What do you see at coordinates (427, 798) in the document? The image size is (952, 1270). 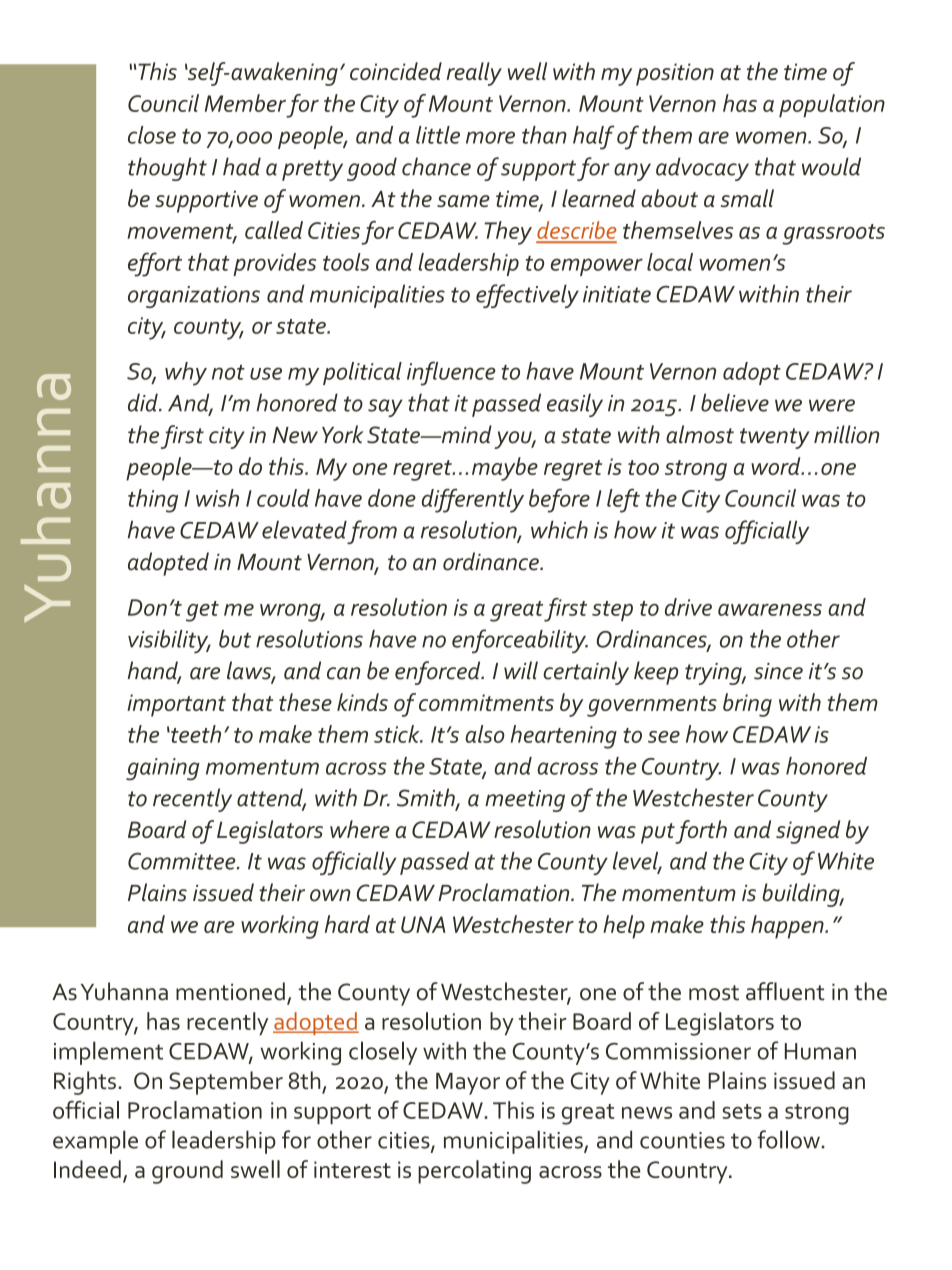 I see `Smith` at bounding box center [427, 798].
